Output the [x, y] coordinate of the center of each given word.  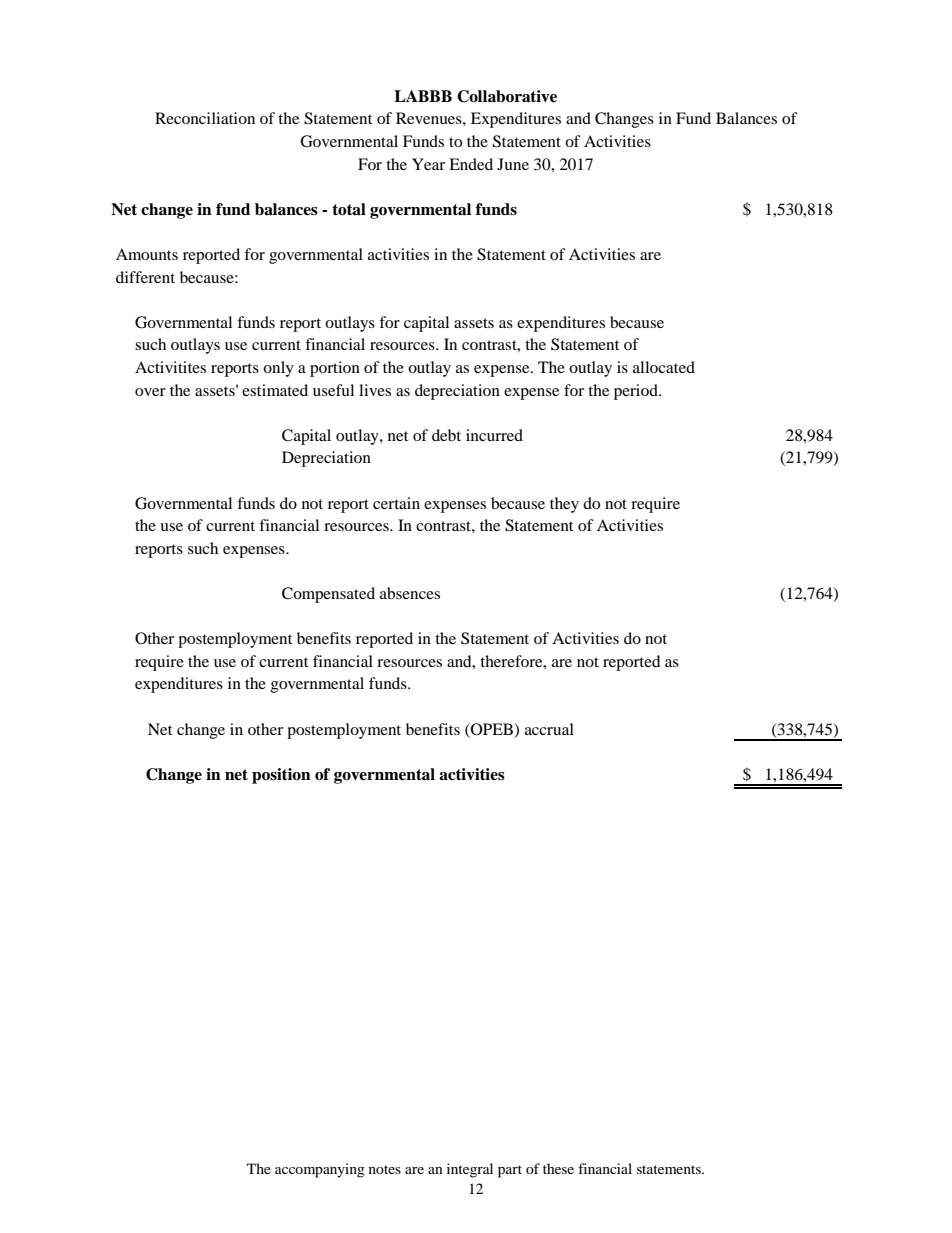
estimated [275, 390]
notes [385, 1169]
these [558, 1168]
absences [410, 593]
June [513, 164]
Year [428, 164]
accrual [549, 729]
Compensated [328, 595]
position [281, 776]
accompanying [320, 1170]
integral [470, 1170]
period [637, 392]
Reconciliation [205, 118]
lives [375, 390]
